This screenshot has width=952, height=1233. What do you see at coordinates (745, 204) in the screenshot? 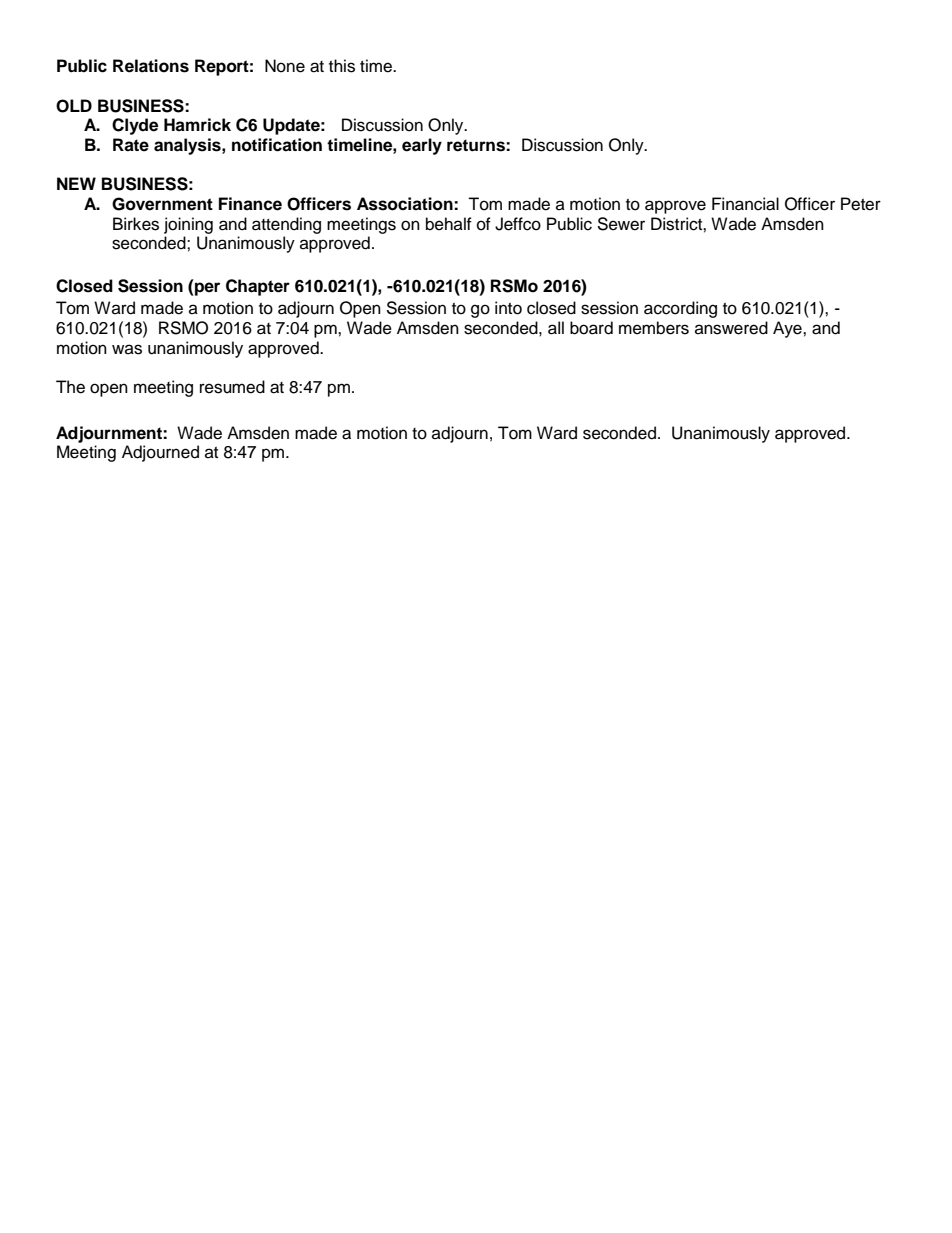
I see `Financial` at bounding box center [745, 204].
